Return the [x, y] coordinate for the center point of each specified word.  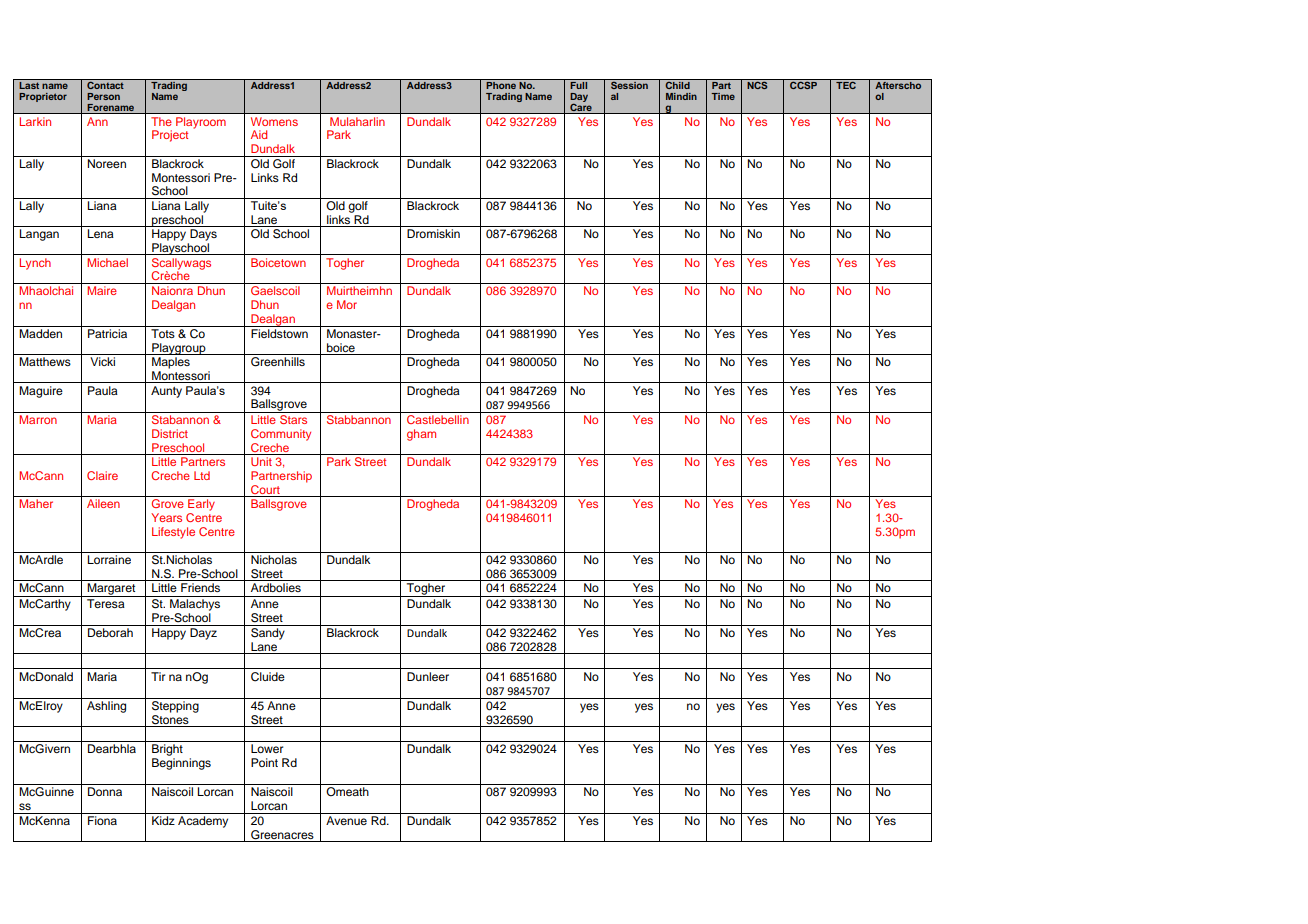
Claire [102, 475]
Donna [105, 791]
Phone [502, 84]
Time [723, 96]
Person [103, 96]
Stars [294, 418]
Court [265, 489]
